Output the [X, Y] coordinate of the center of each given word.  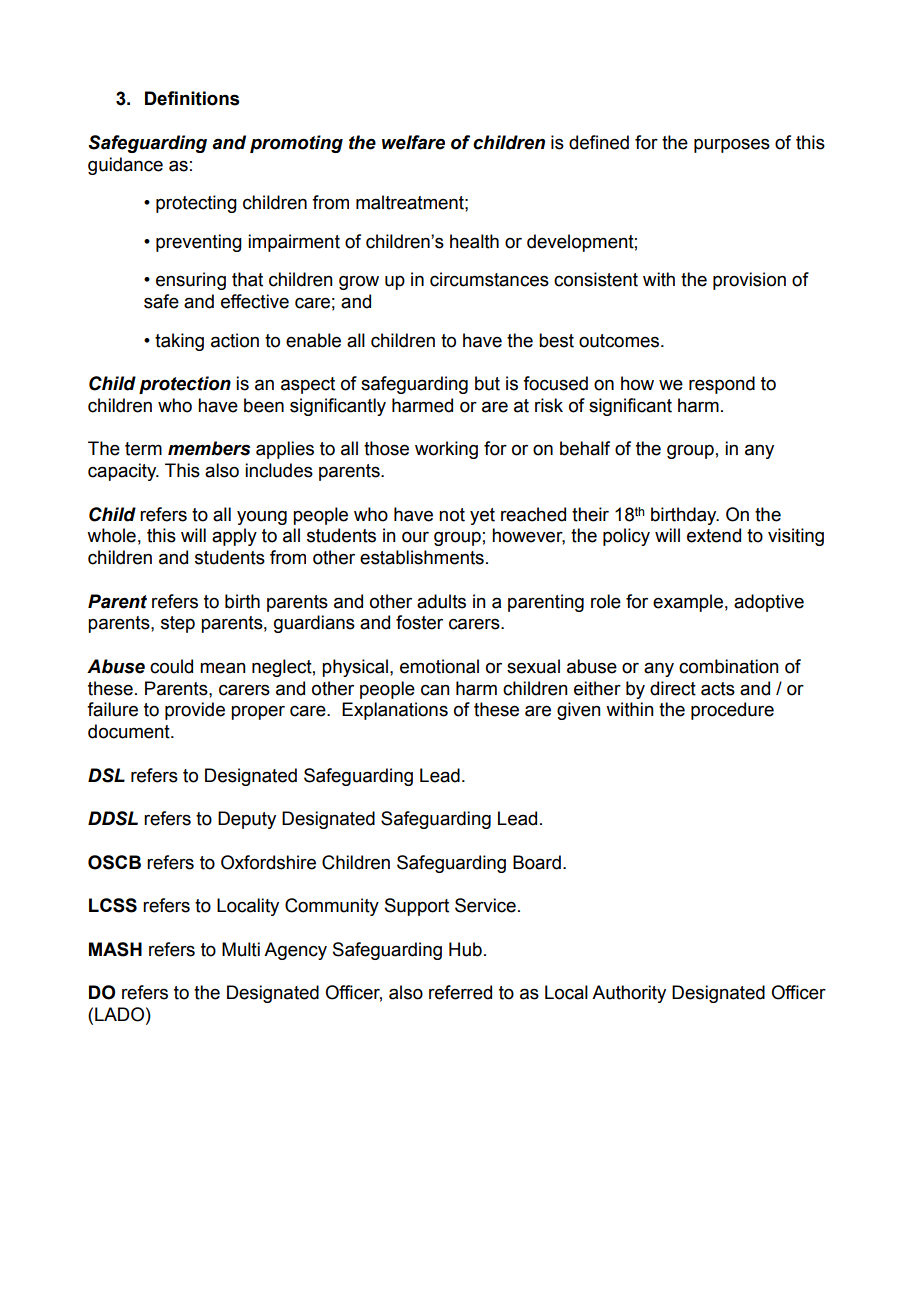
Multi [241, 949]
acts [718, 689]
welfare [413, 142]
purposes [732, 145]
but [487, 383]
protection [185, 385]
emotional [439, 666]
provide [195, 711]
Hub [465, 949]
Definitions [192, 98]
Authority [629, 994]
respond [722, 385]
